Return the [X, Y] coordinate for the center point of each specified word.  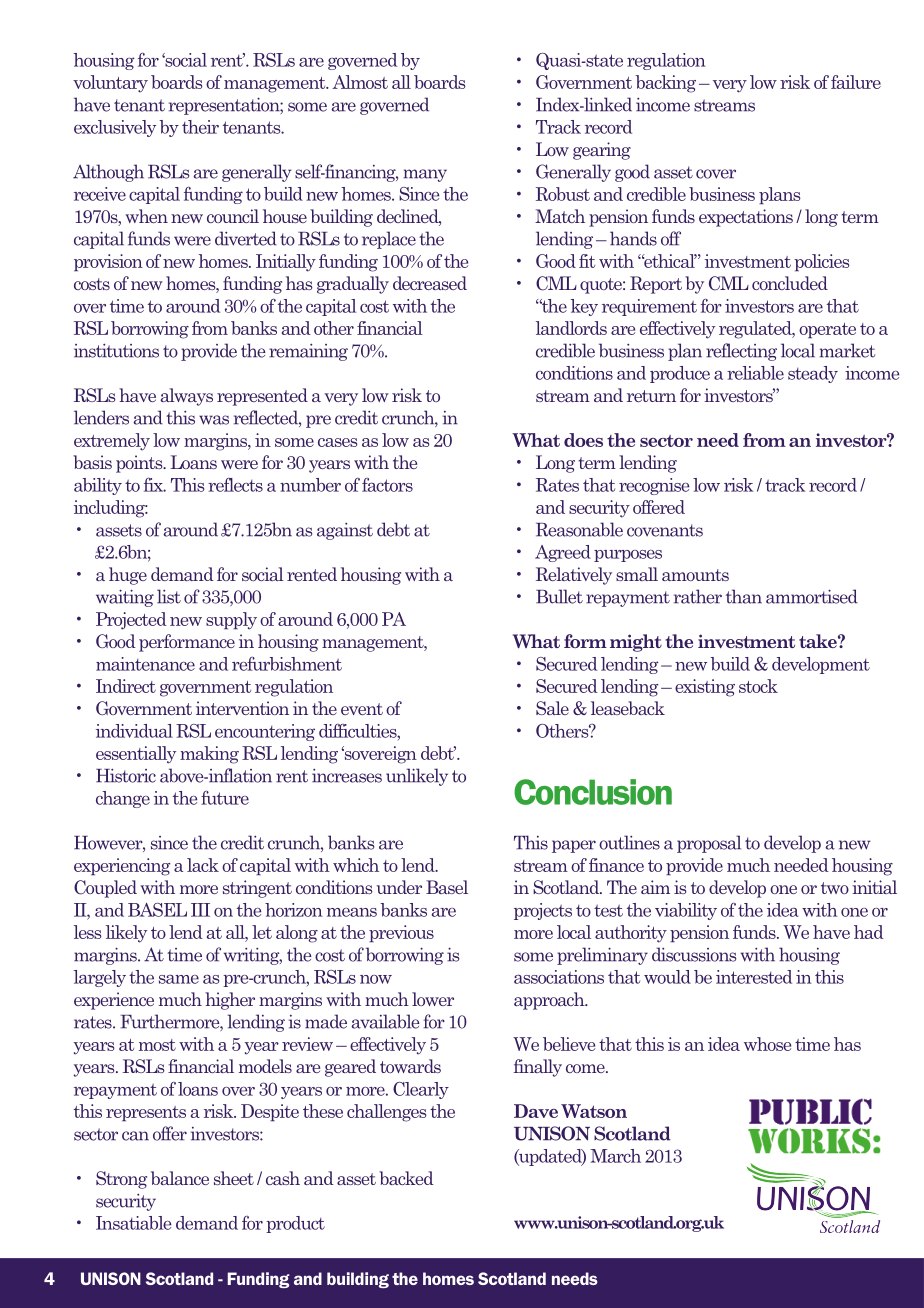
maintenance [145, 664]
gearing [602, 151]
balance [180, 1178]
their [200, 127]
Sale [552, 708]
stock [758, 686]
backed [406, 1178]
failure [856, 82]
